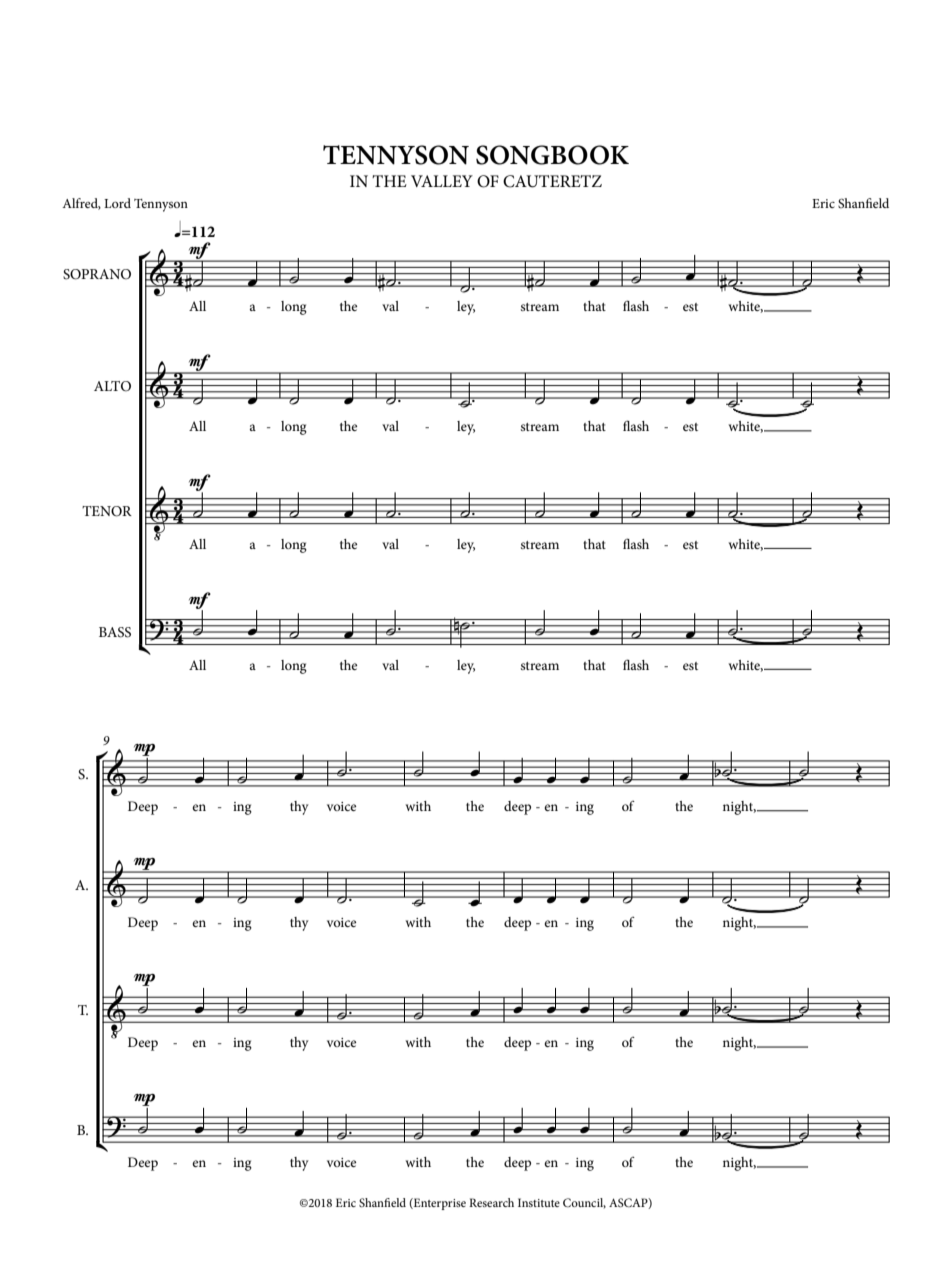 Image resolution: width=952 pixels, height=1270 pixels. I want to click on VALLEY, so click(442, 181).
